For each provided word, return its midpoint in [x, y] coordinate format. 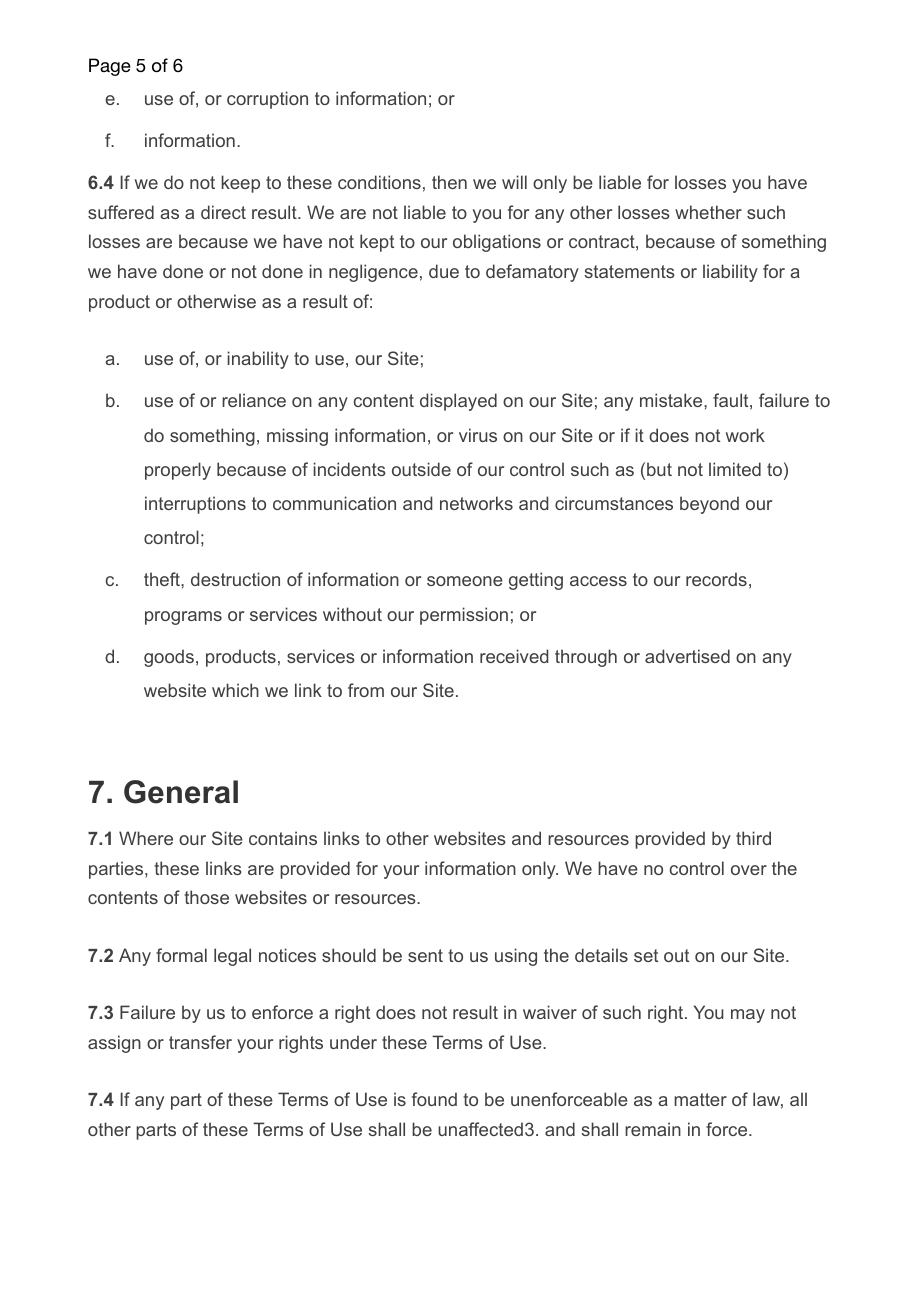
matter [700, 1099]
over [749, 870]
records [716, 579]
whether [708, 212]
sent [425, 955]
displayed [458, 402]
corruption [267, 100]
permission [464, 616]
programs [183, 618]
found [434, 1099]
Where [146, 838]
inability [258, 360]
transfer [200, 1042]
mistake [672, 400]
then [449, 182]
